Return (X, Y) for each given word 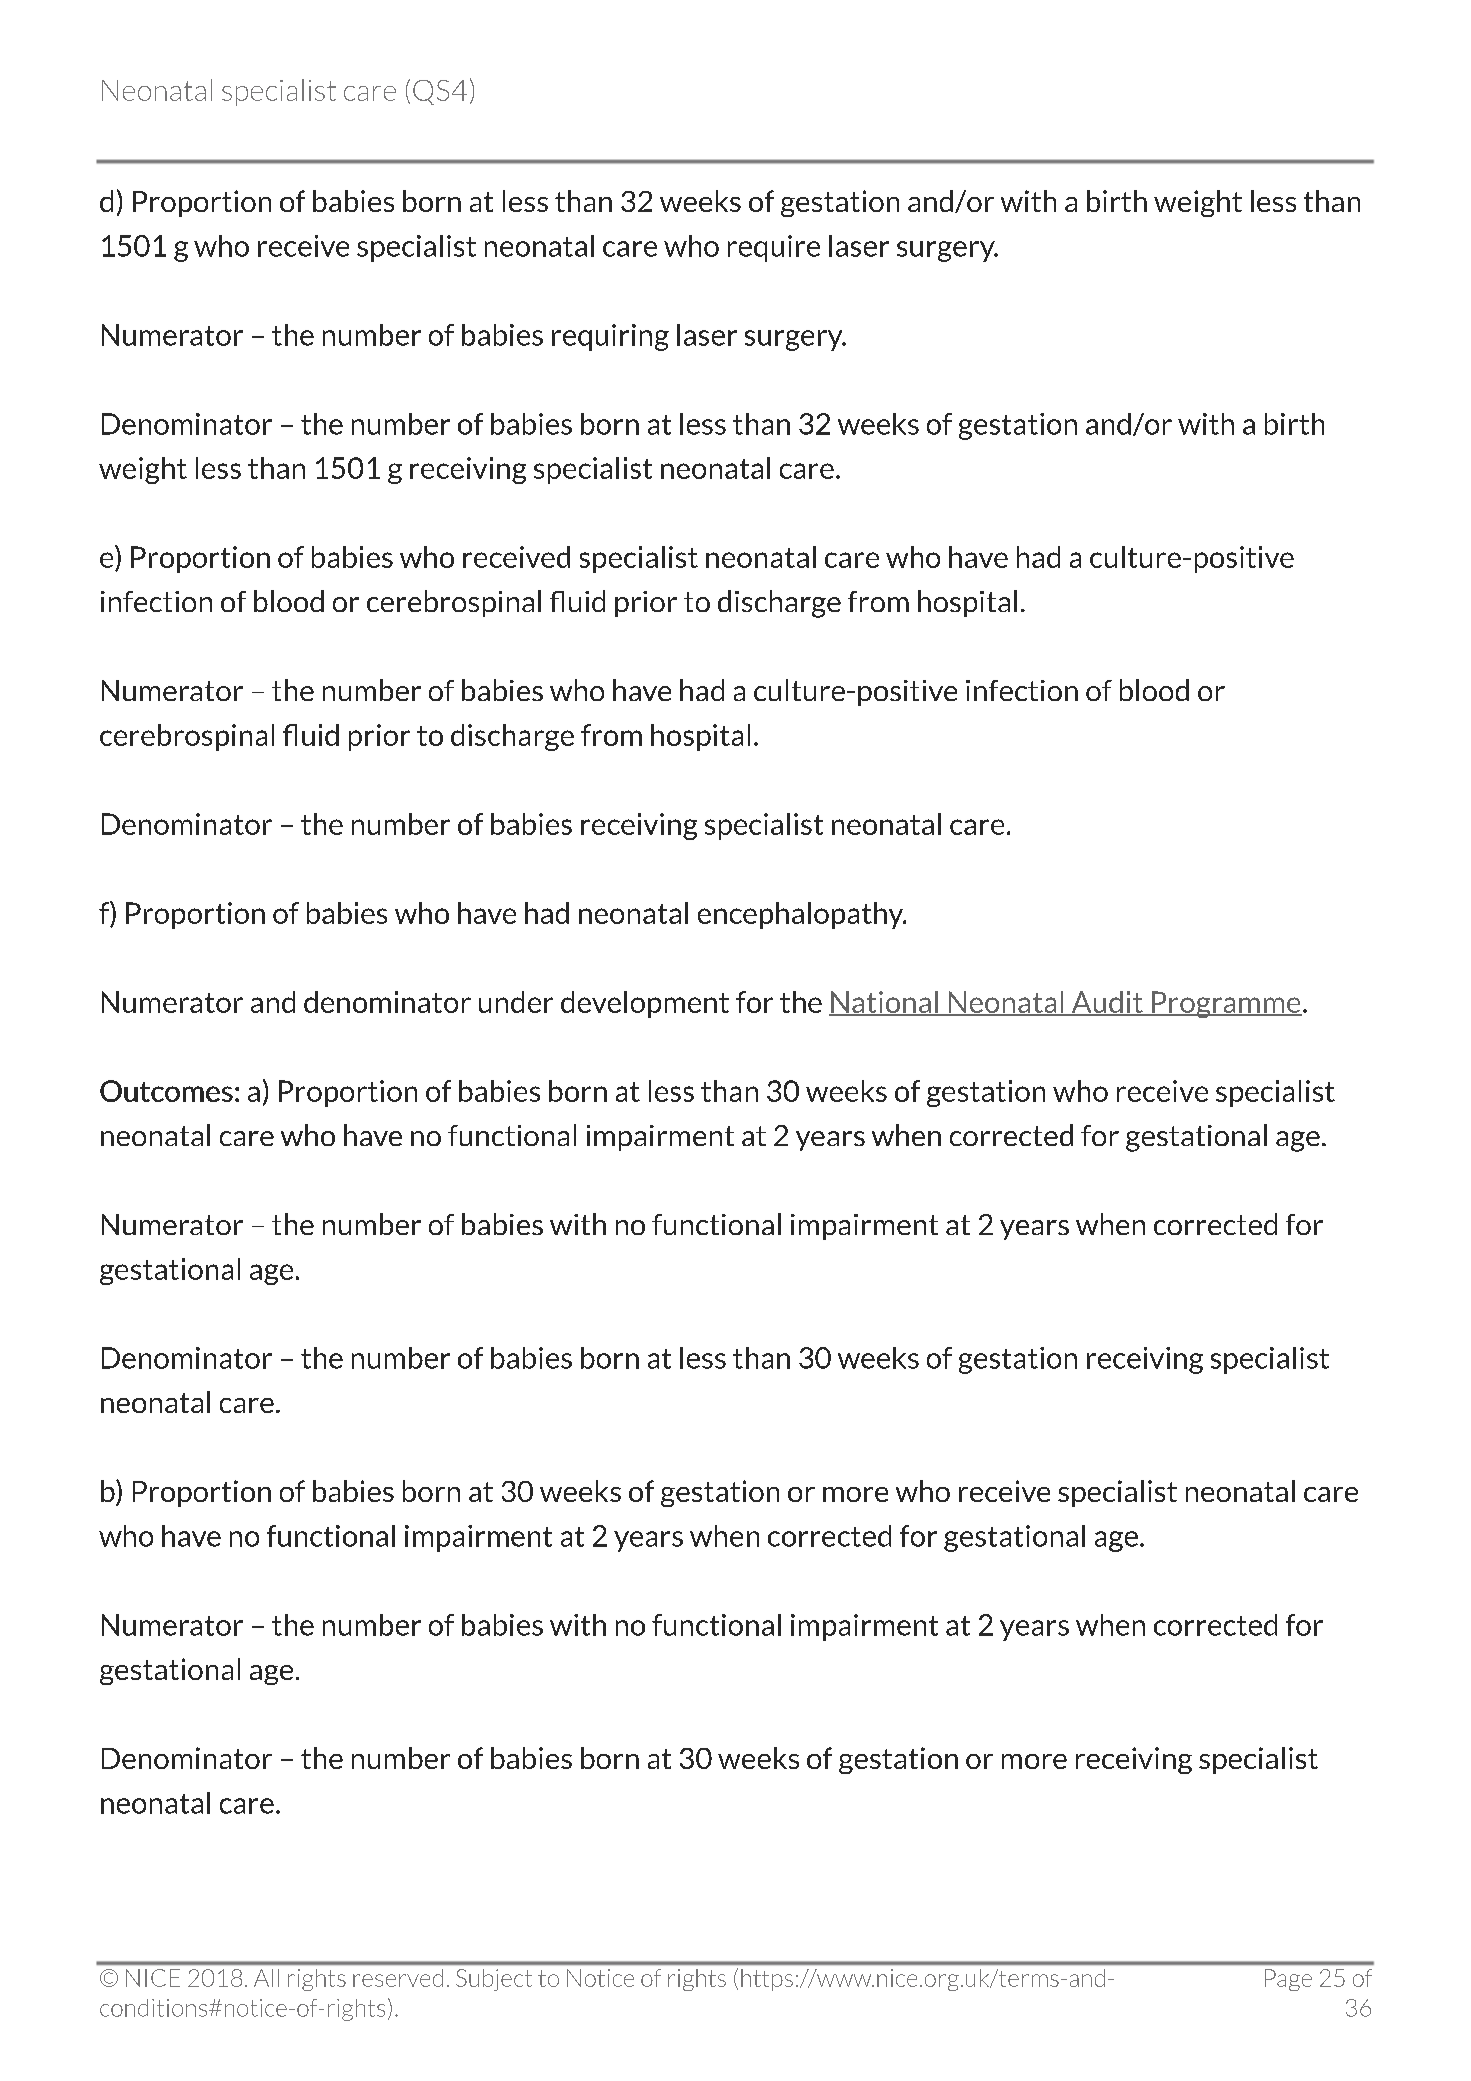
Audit (1107, 1003)
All (266, 1978)
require (774, 248)
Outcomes (166, 1091)
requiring (610, 337)
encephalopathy (802, 915)
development (645, 1004)
